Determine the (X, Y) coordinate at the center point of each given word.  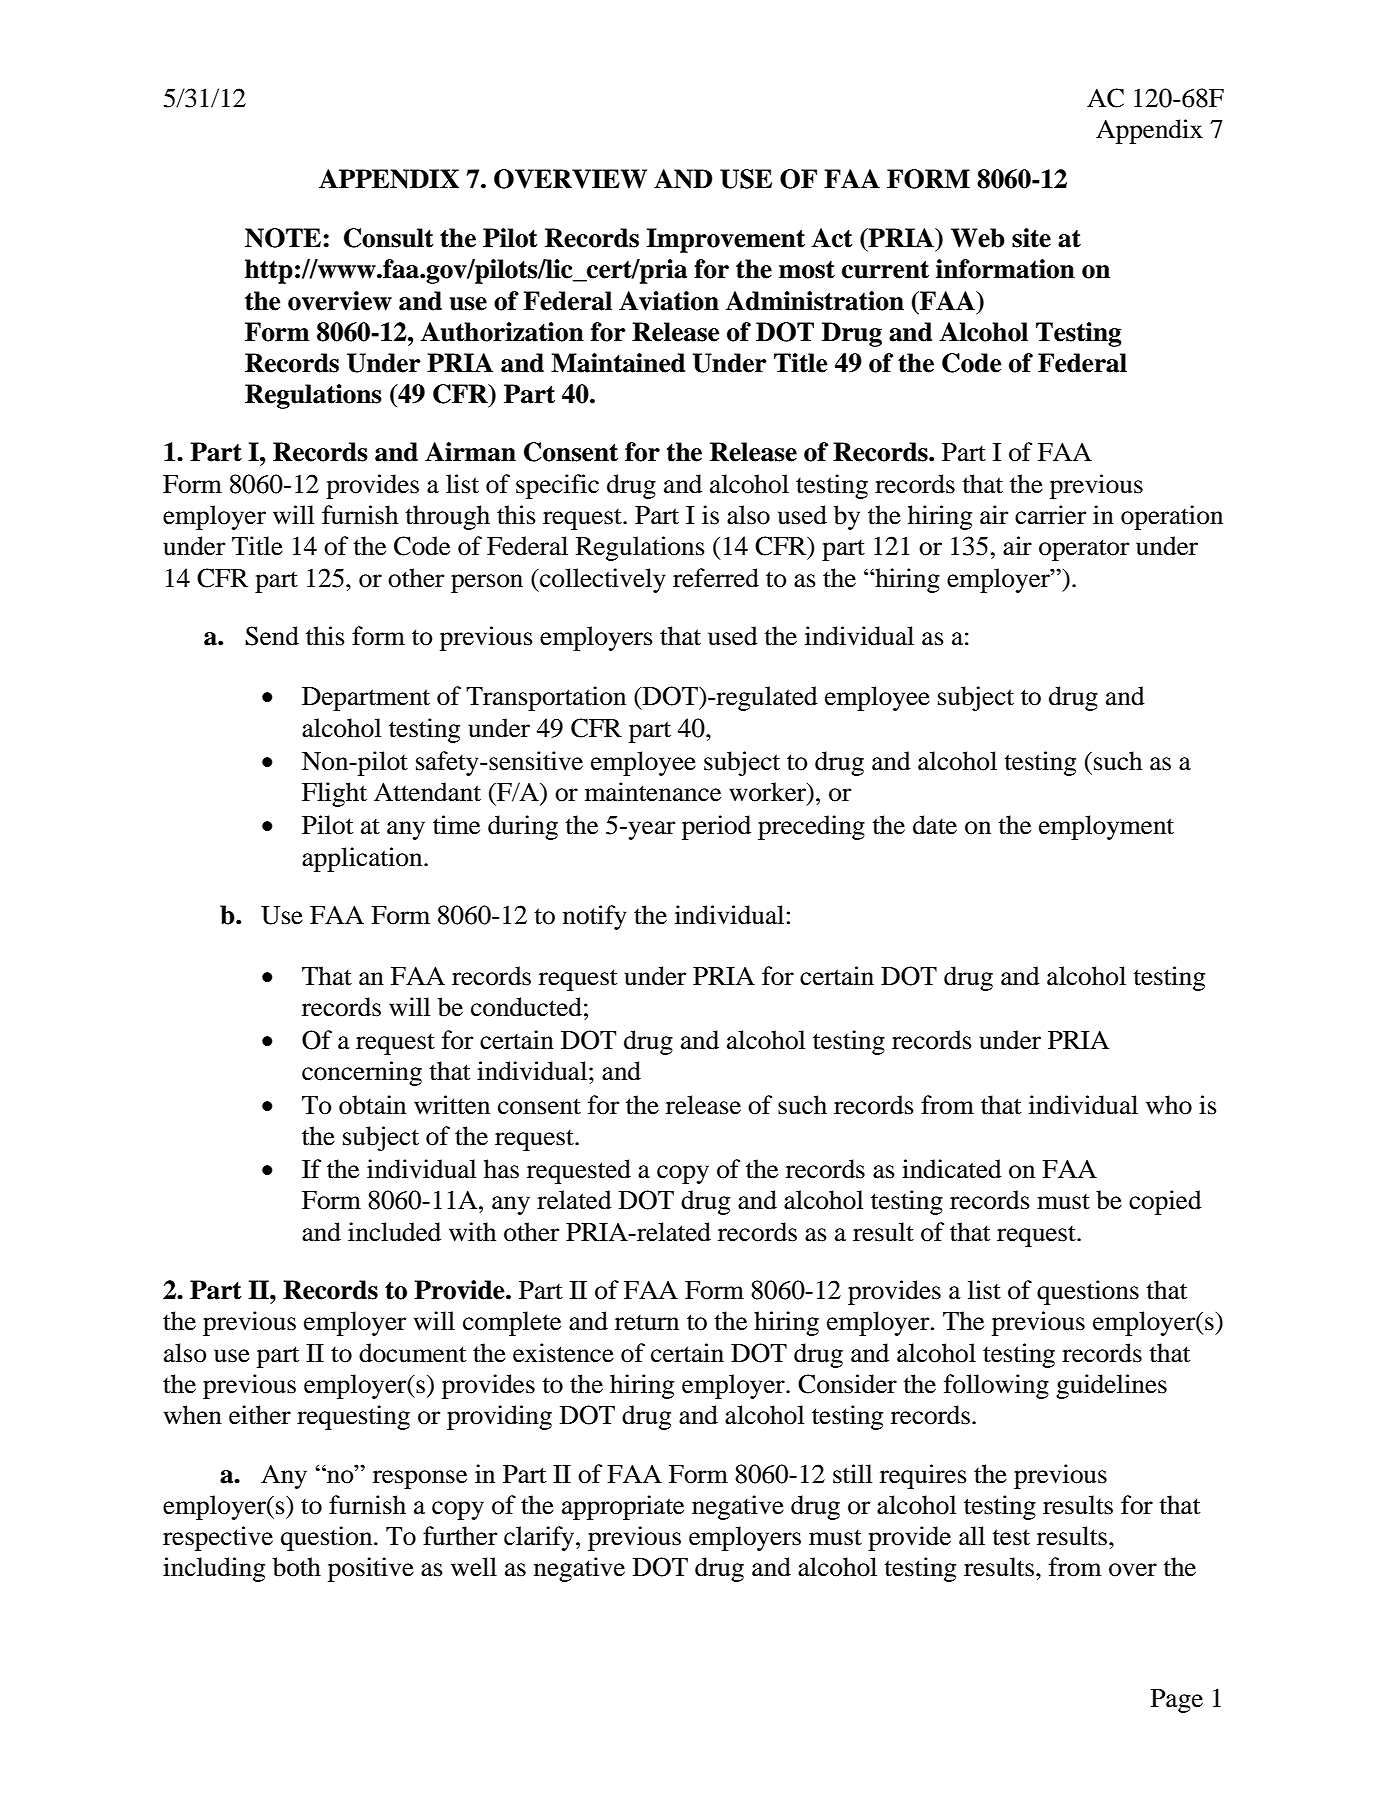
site (1031, 238)
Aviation (669, 301)
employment (1106, 827)
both (297, 1567)
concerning (362, 1073)
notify (595, 917)
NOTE (284, 238)
